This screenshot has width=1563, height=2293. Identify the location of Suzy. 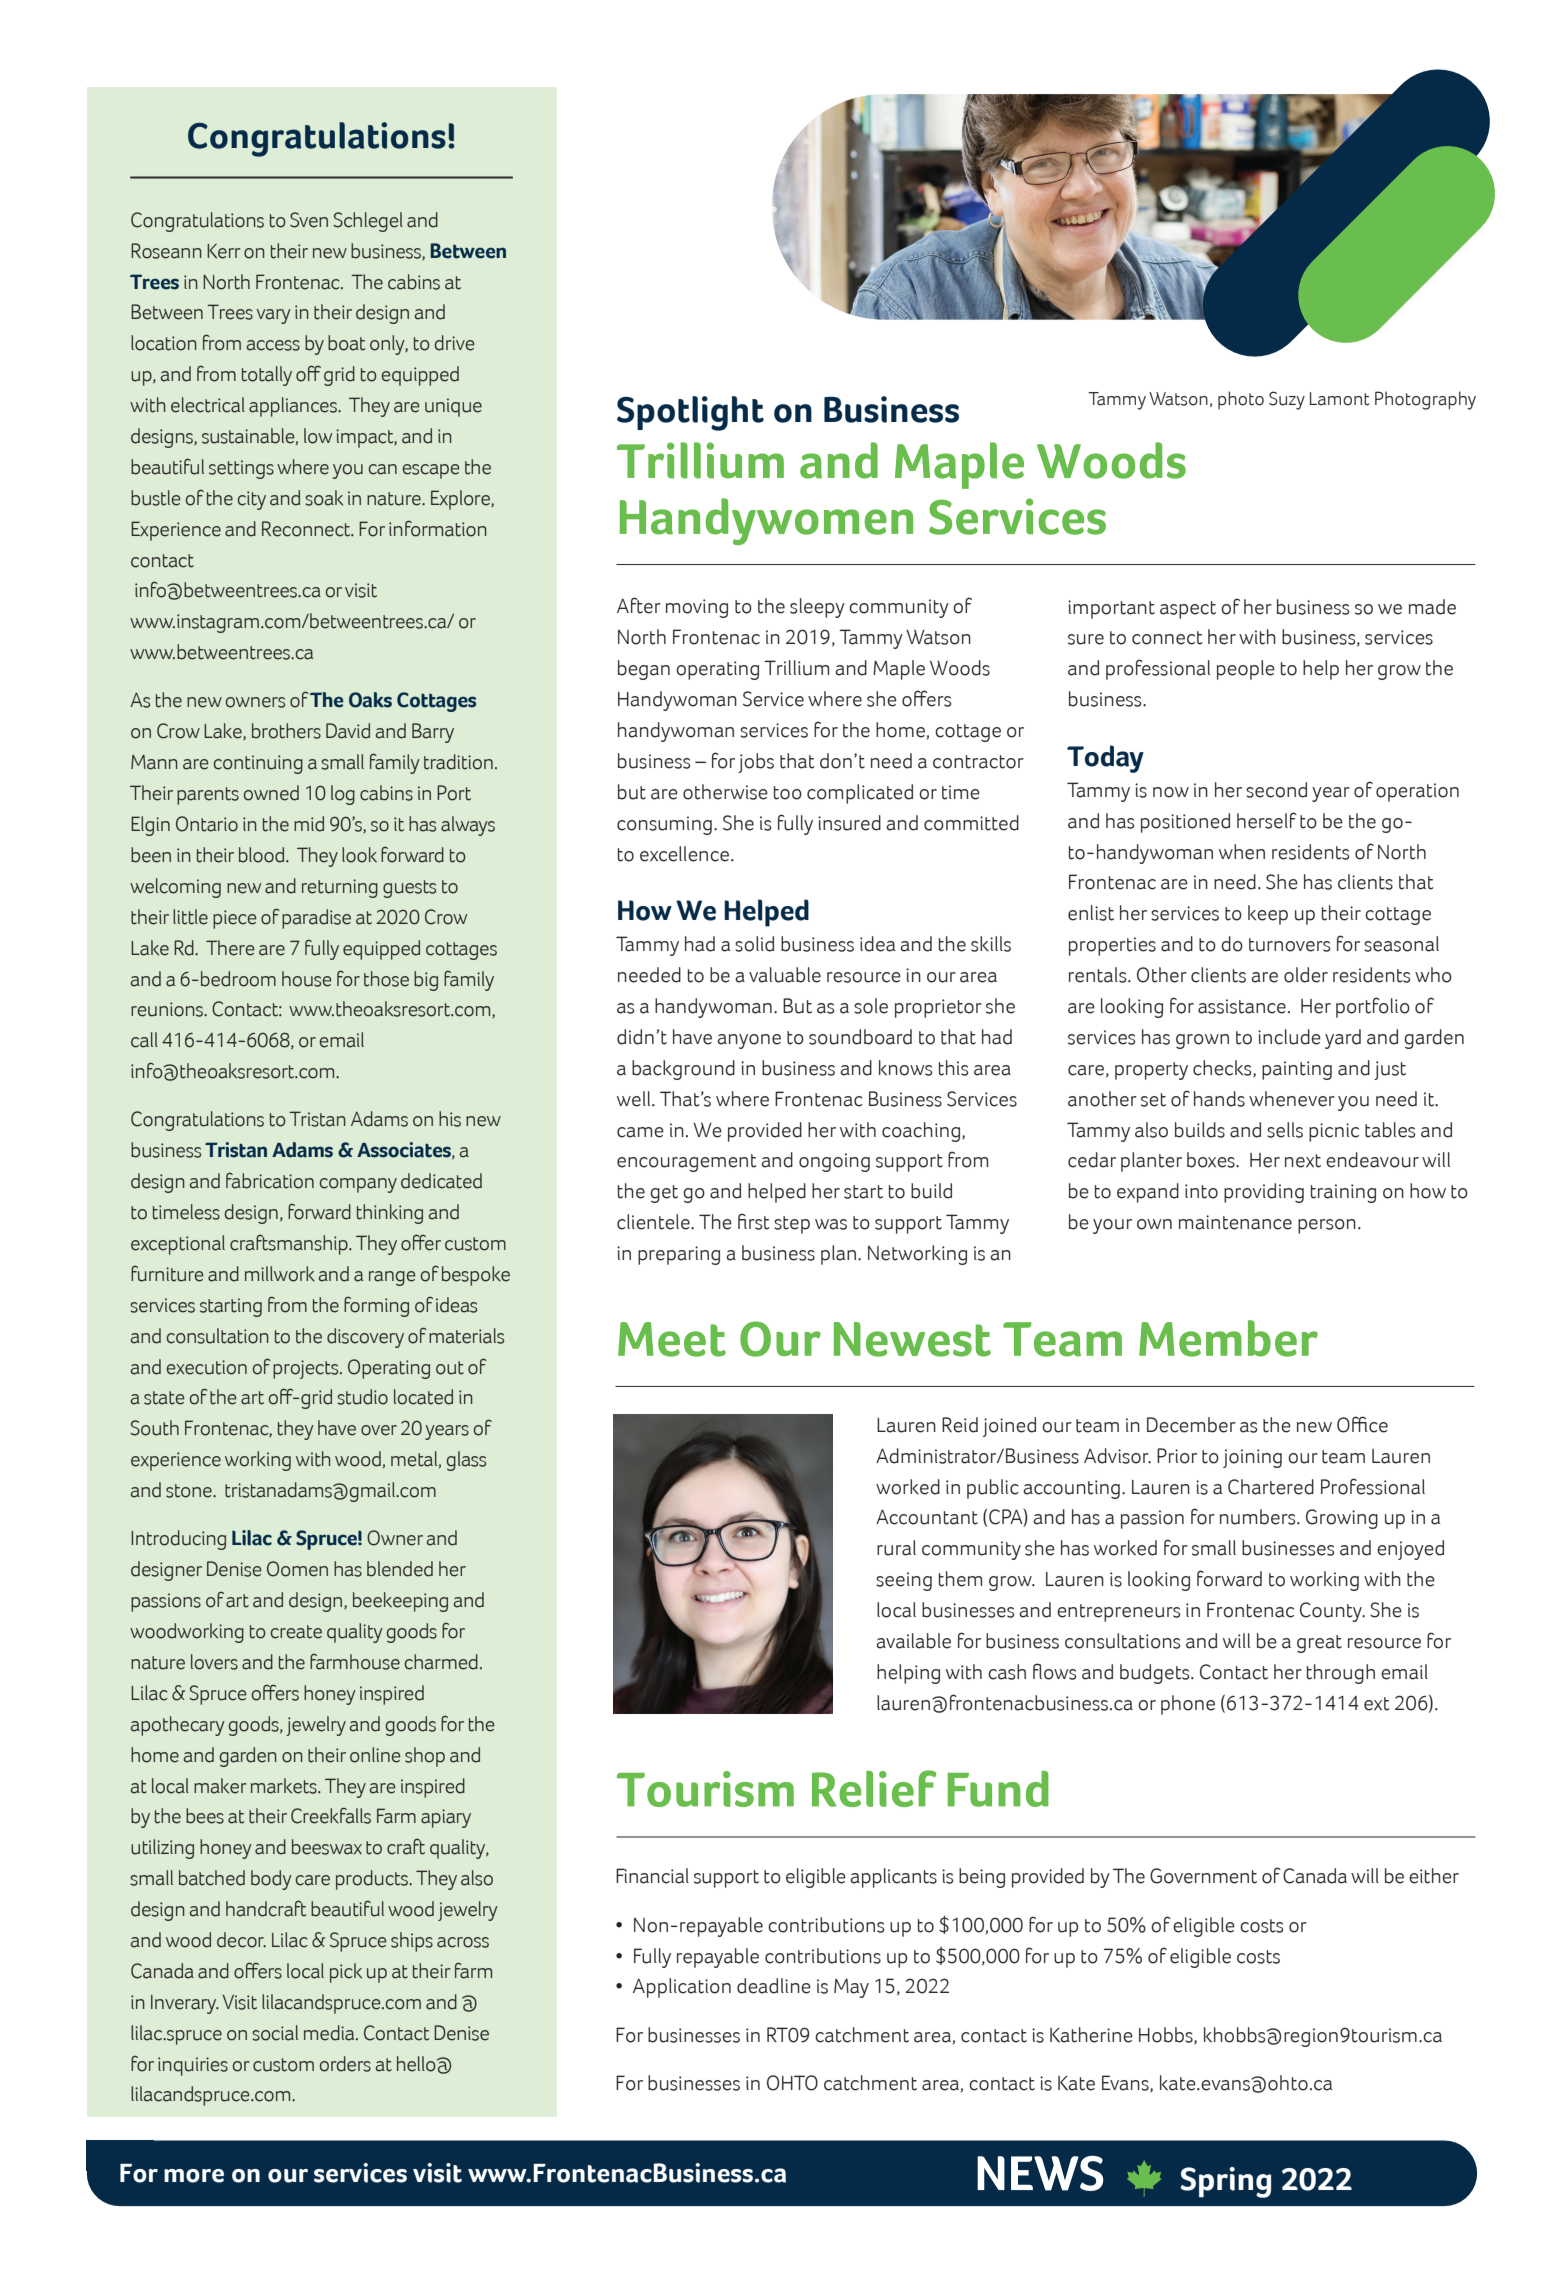
(1287, 400).
